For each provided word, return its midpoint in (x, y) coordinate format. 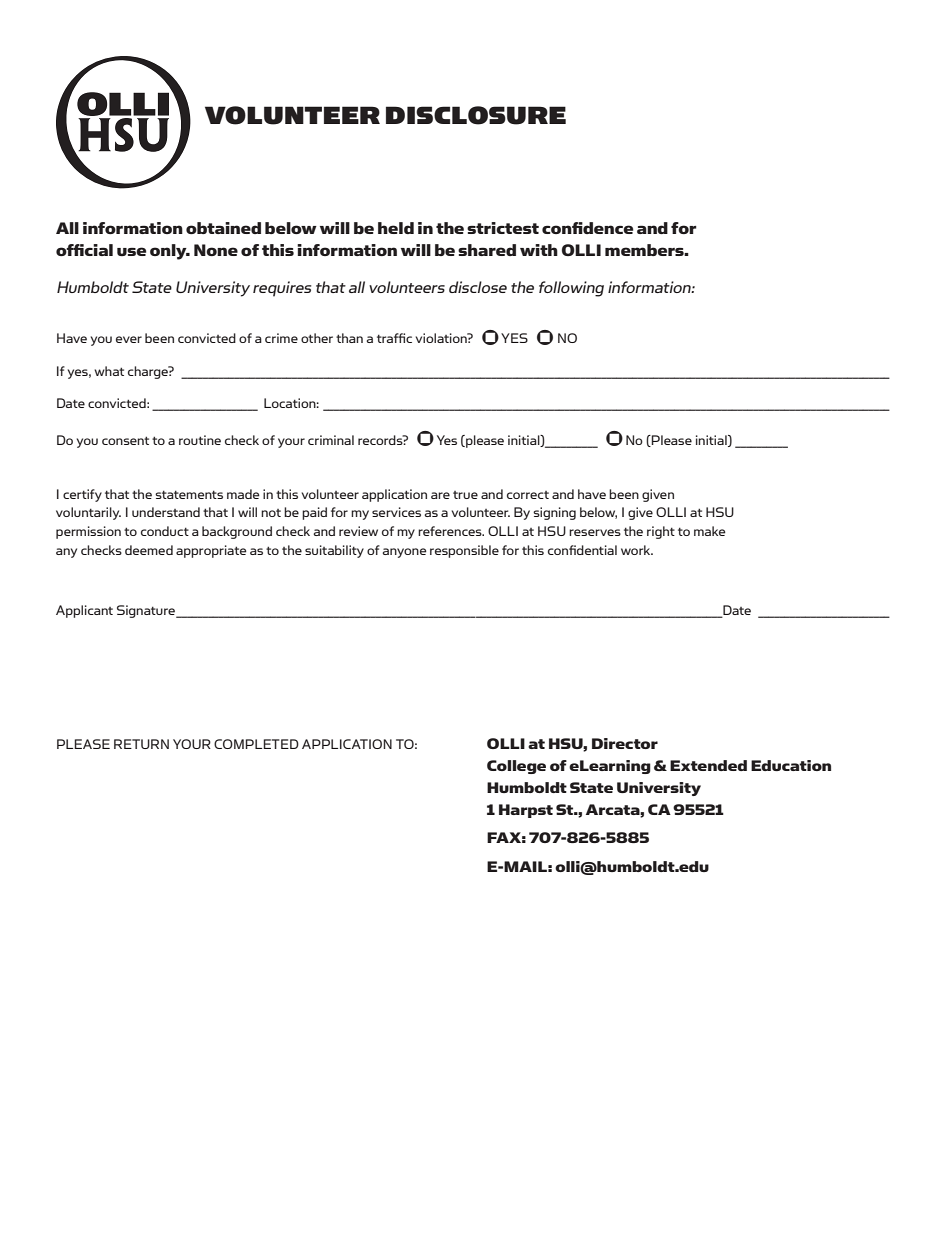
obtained (223, 228)
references (451, 531)
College (516, 767)
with (539, 250)
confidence (587, 228)
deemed (149, 550)
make (710, 531)
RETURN (141, 744)
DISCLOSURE (476, 115)
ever (129, 339)
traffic (394, 338)
